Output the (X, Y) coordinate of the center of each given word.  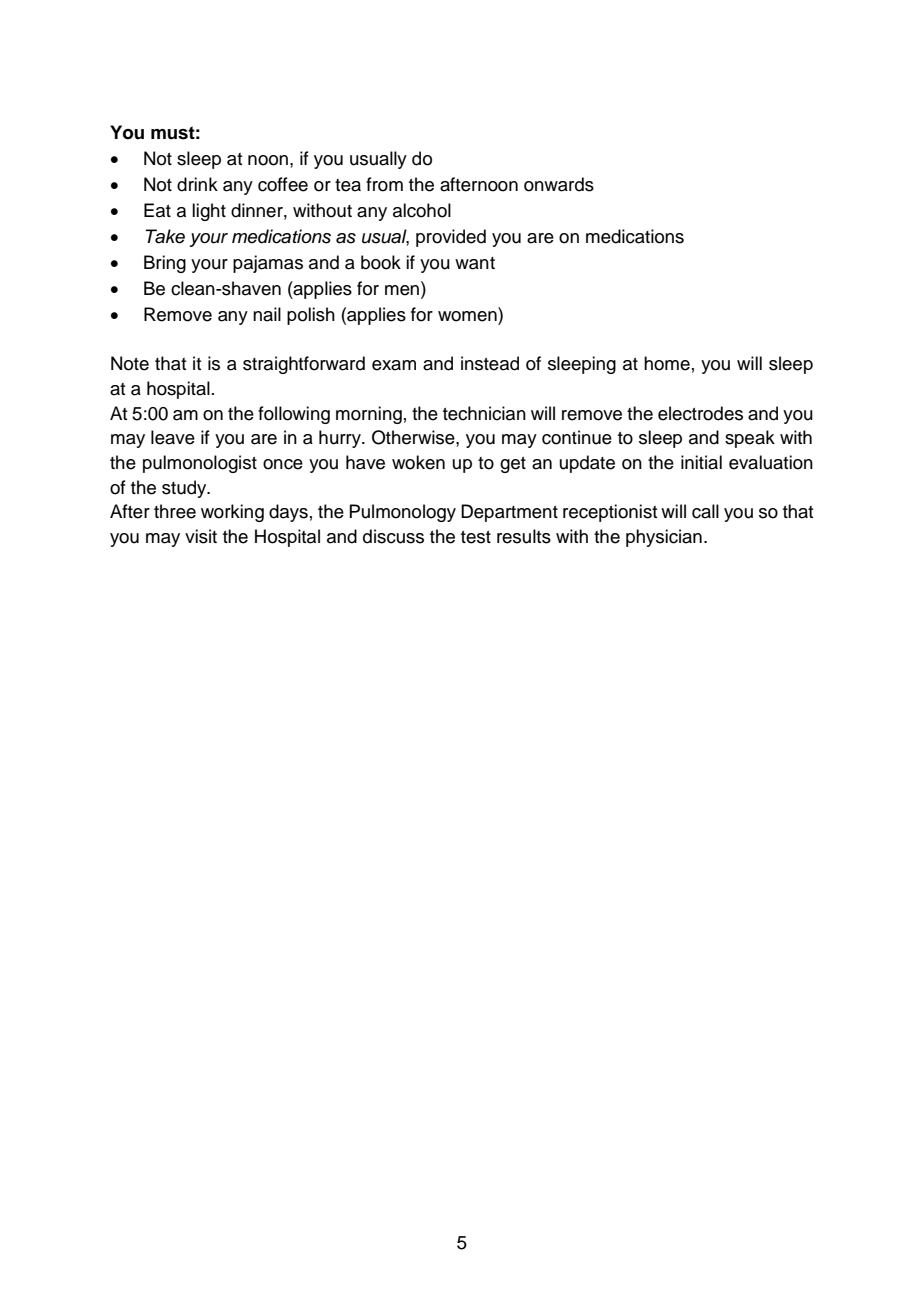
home (667, 363)
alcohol (422, 210)
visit (201, 536)
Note (130, 363)
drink (197, 184)
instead (490, 363)
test (476, 537)
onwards (559, 184)
